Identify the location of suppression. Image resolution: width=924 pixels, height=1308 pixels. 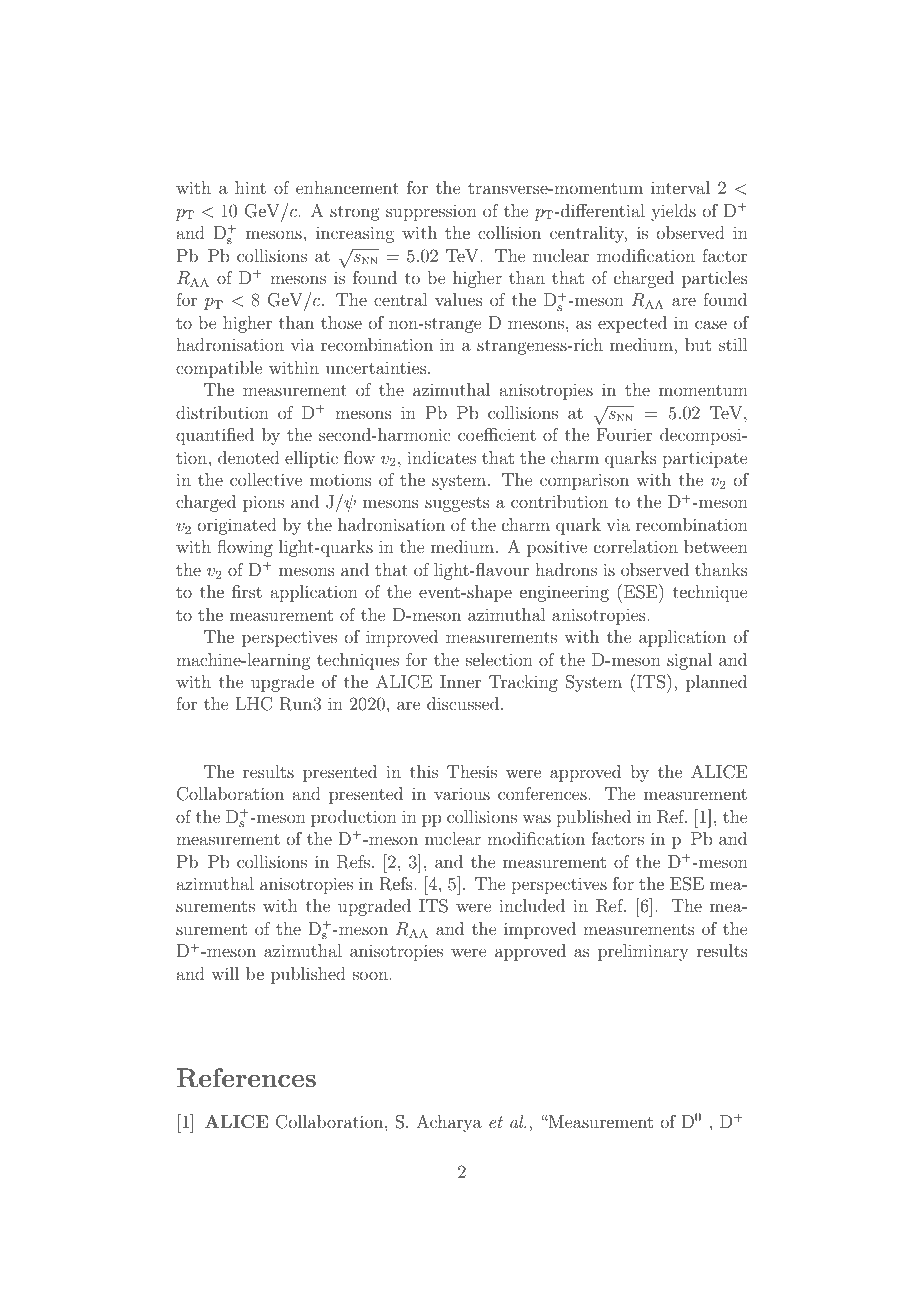
(431, 212).
